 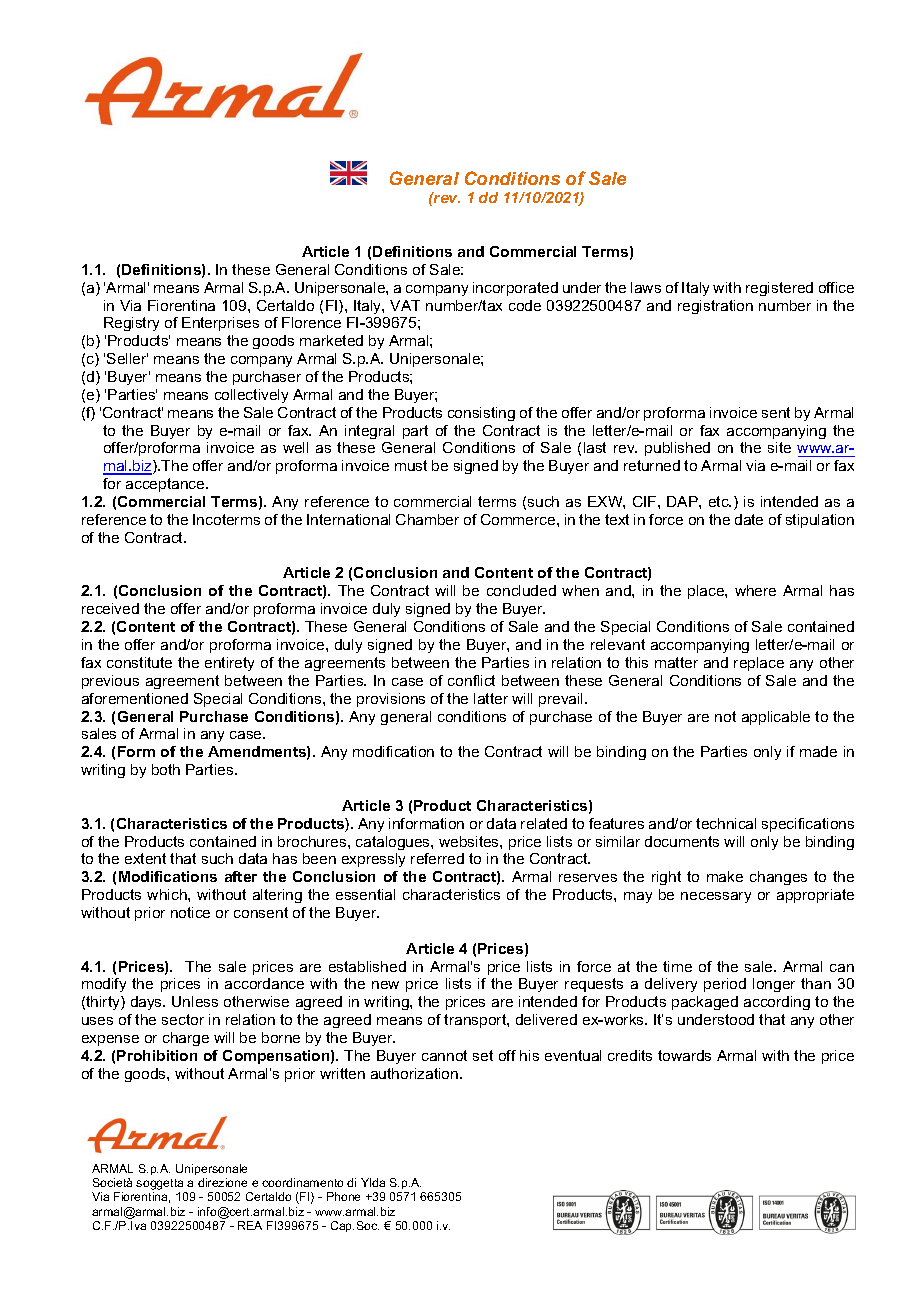 What do you see at coordinates (183, 1019) in the document?
I see `sector` at bounding box center [183, 1019].
